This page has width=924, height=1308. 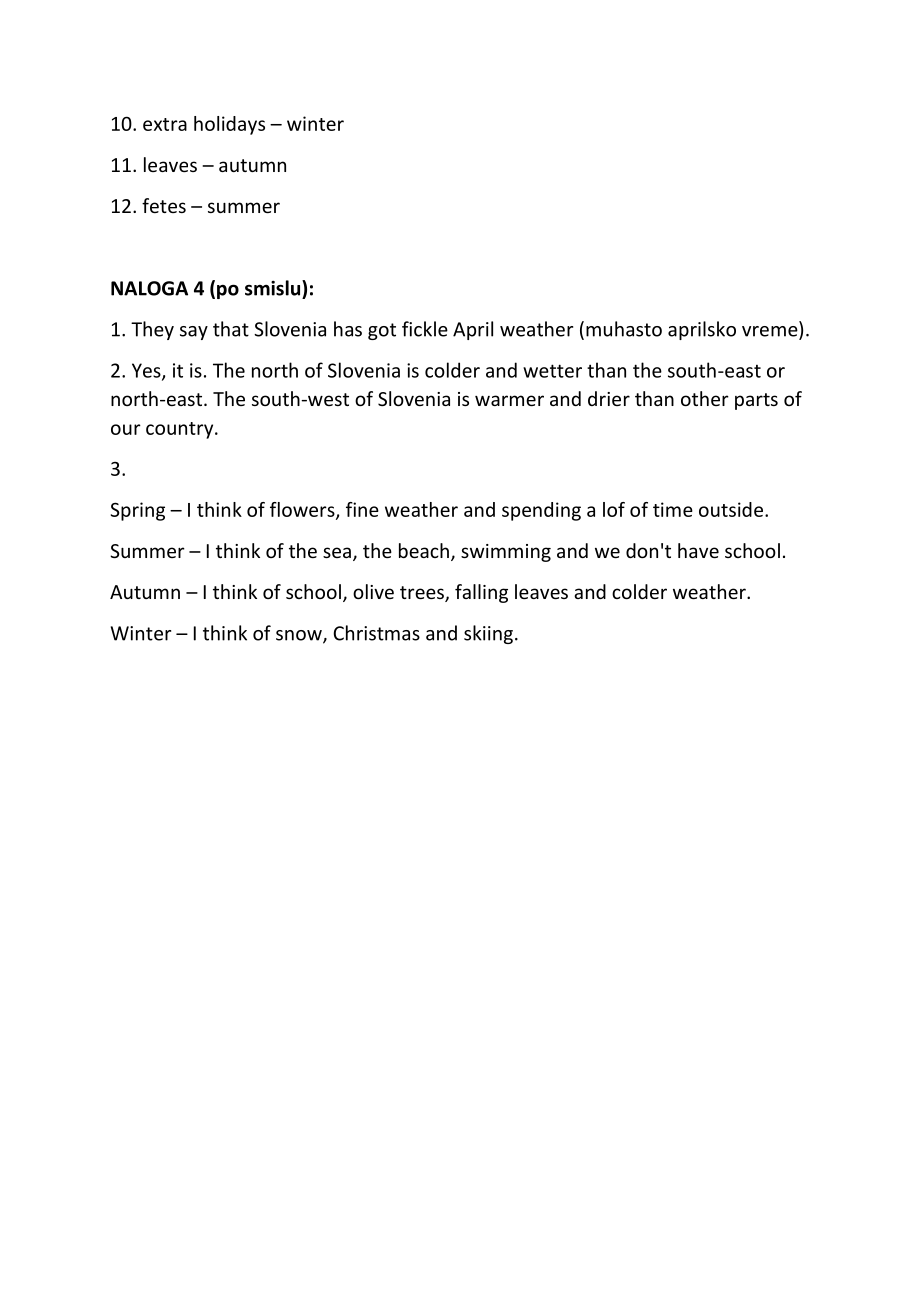 I want to click on holidays, so click(x=229, y=125).
